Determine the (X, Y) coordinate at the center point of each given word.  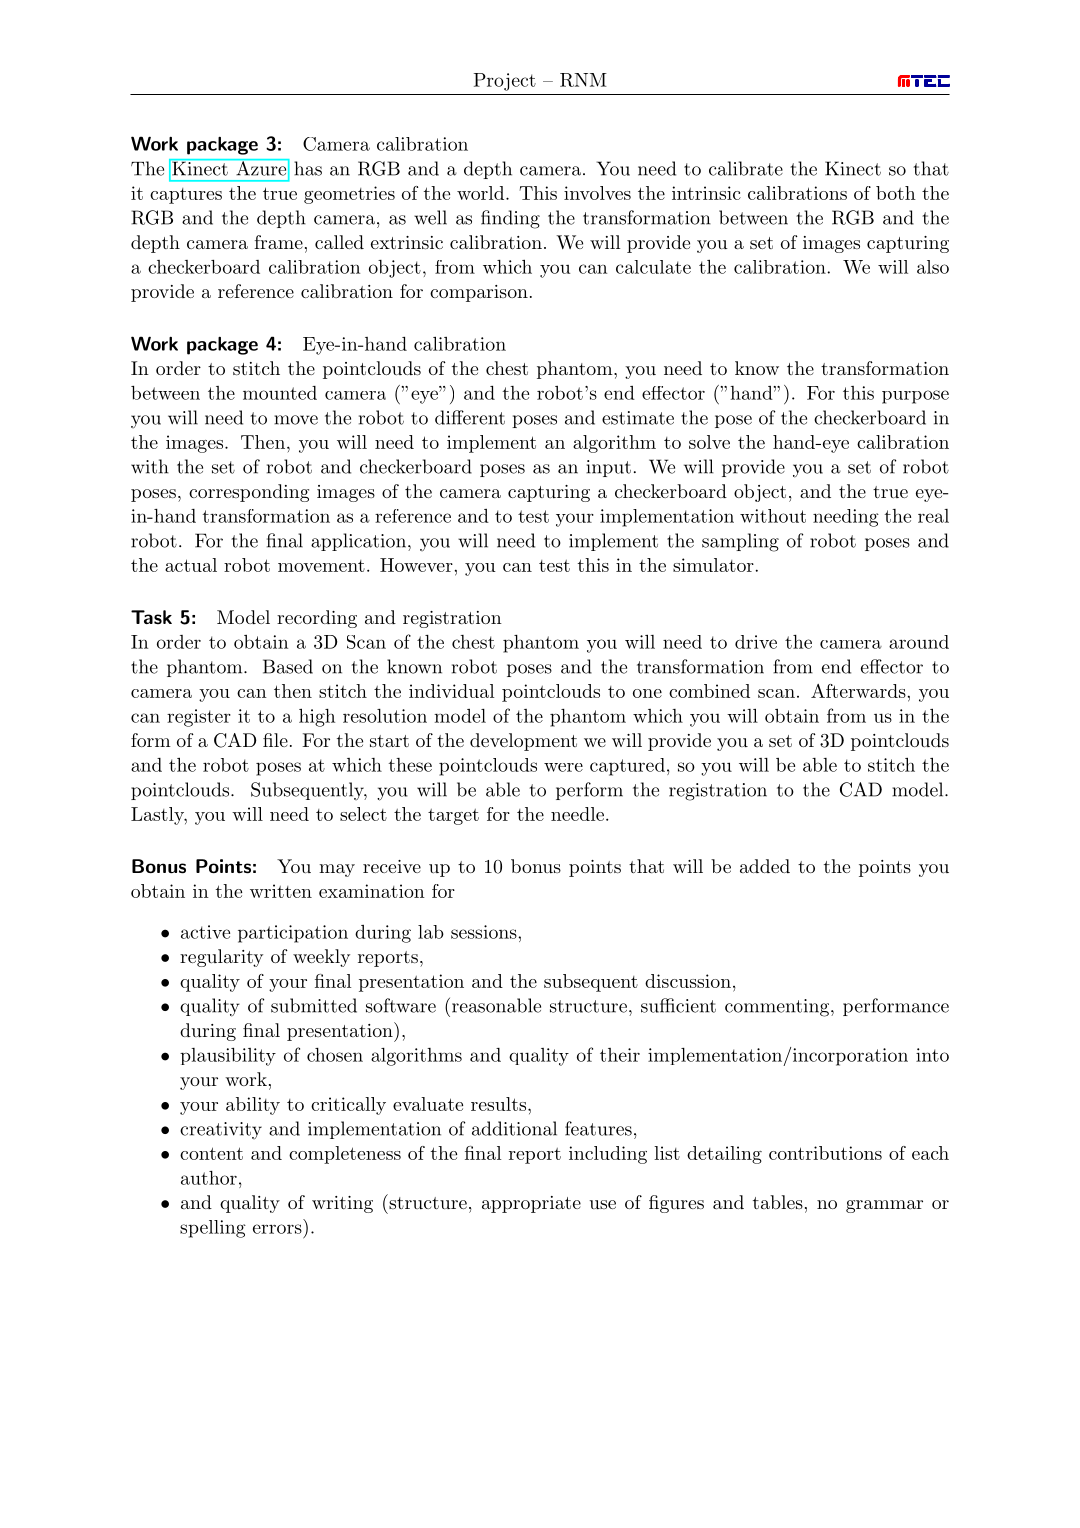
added (765, 866)
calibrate (746, 168)
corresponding (249, 493)
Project (505, 82)
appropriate (531, 1204)
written (281, 891)
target (453, 817)
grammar (884, 1206)
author (209, 1178)
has (308, 168)
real (933, 516)
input (608, 468)
